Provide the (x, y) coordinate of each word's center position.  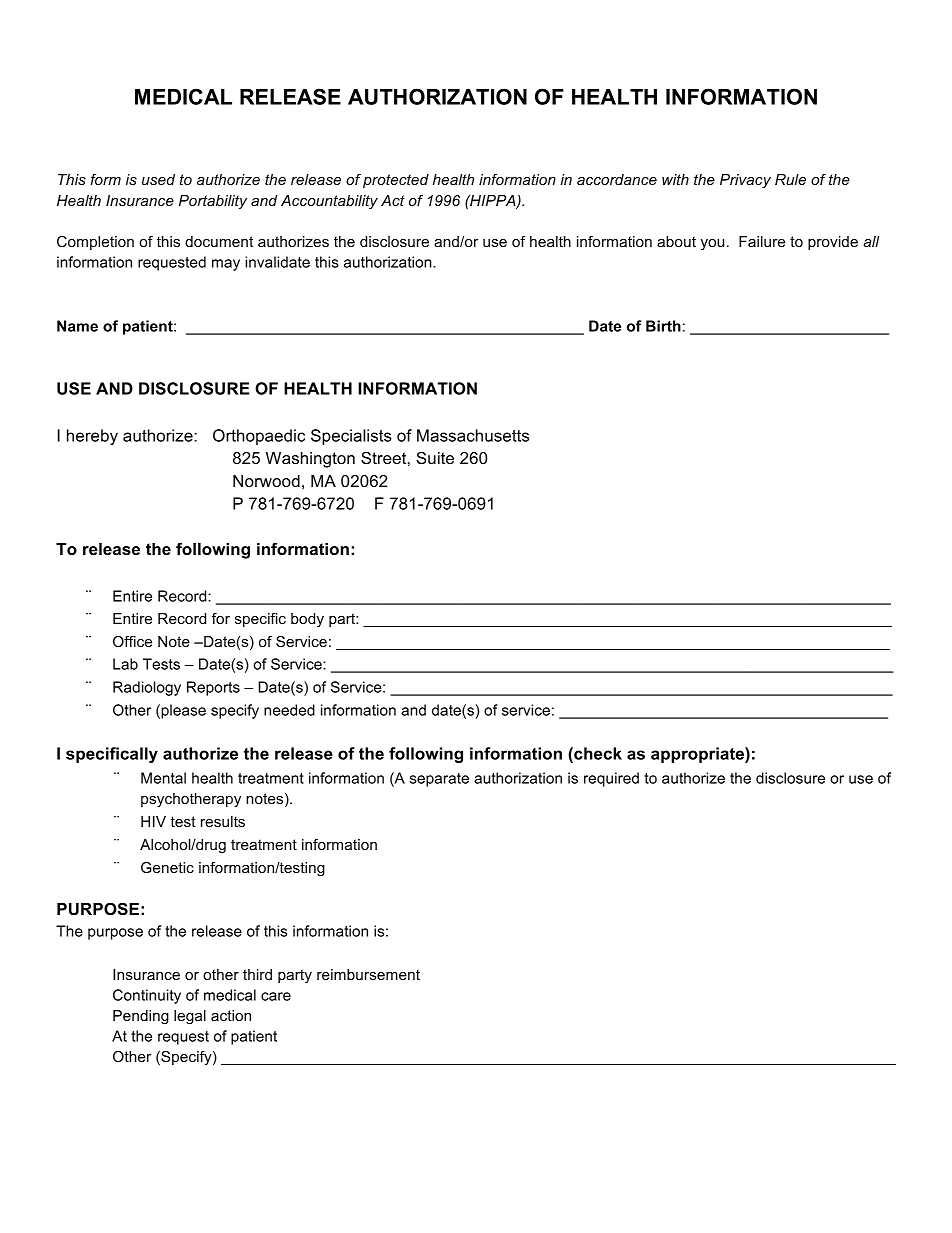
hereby (92, 437)
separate (439, 780)
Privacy (745, 181)
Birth (663, 326)
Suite (435, 458)
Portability (213, 202)
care (276, 996)
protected (396, 181)
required (611, 779)
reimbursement (368, 974)
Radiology (147, 688)
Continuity (147, 996)
